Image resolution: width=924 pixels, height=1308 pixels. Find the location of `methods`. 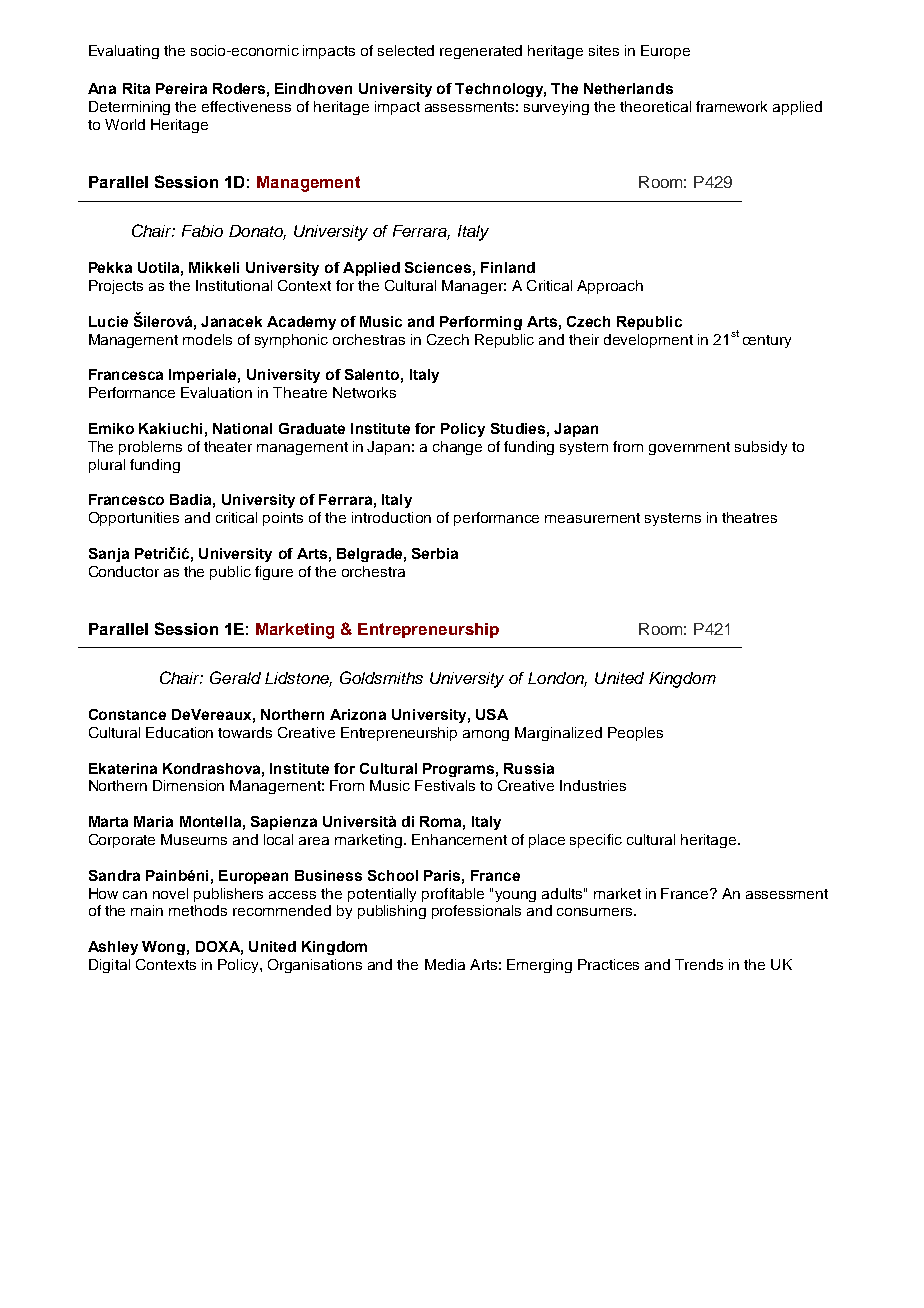

methods is located at coordinates (198, 910).
